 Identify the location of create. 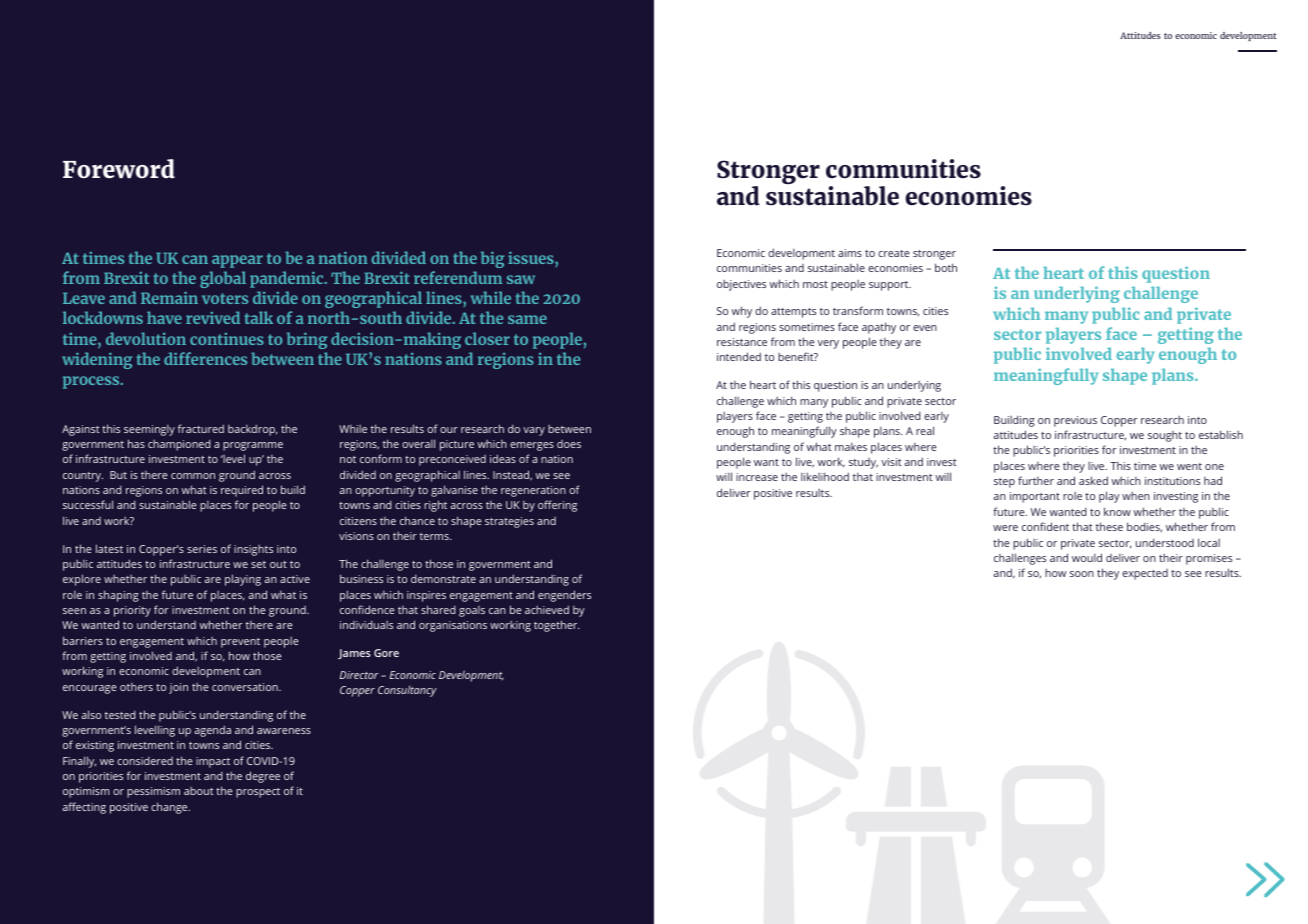
(894, 253).
